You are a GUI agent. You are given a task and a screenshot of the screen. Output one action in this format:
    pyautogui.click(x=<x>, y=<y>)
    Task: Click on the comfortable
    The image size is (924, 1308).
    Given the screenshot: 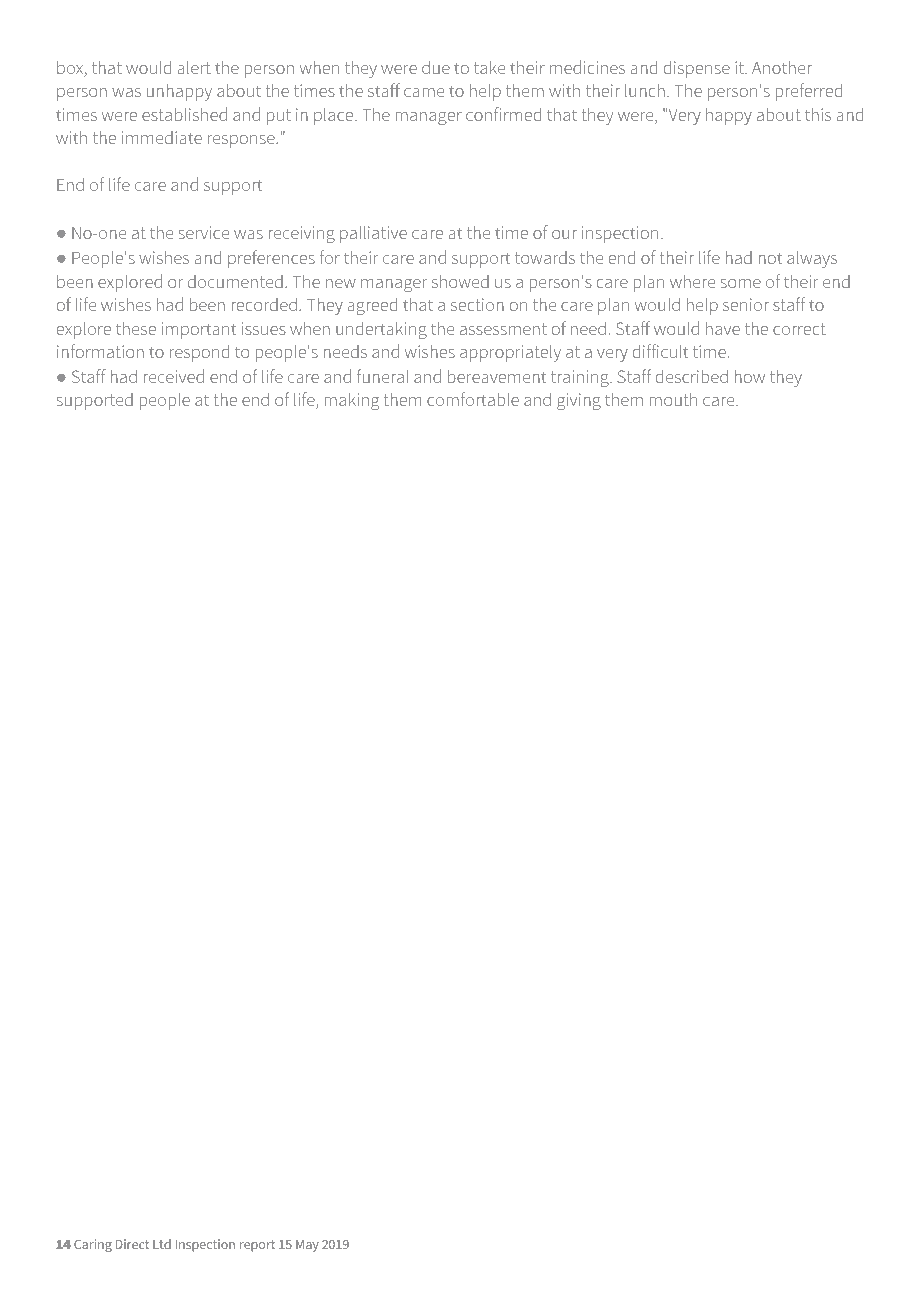 What is the action you would take?
    pyautogui.click(x=473, y=399)
